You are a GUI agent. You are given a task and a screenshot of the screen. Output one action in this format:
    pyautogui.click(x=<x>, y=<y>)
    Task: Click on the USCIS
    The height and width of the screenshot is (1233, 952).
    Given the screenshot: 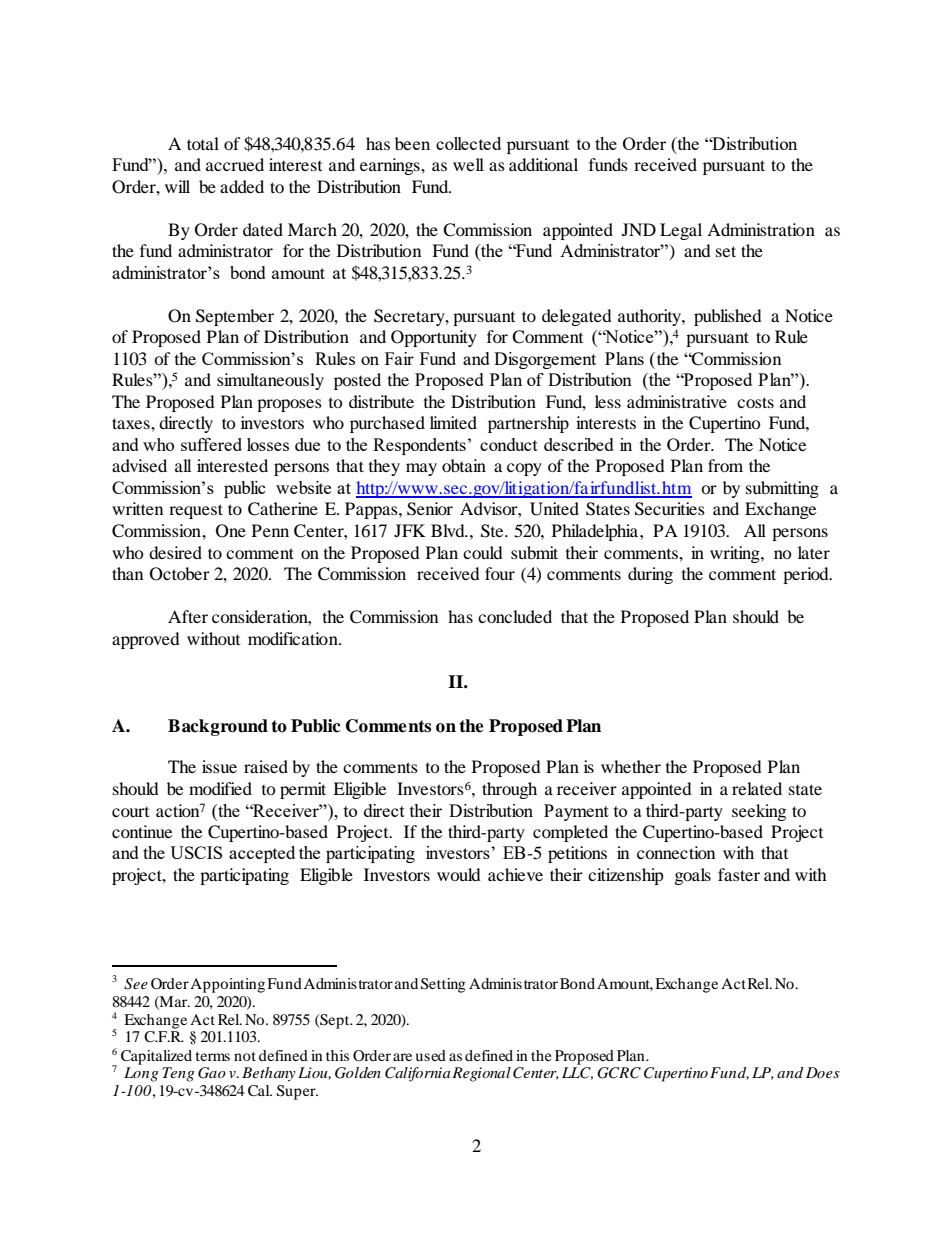 What is the action you would take?
    pyautogui.click(x=196, y=852)
